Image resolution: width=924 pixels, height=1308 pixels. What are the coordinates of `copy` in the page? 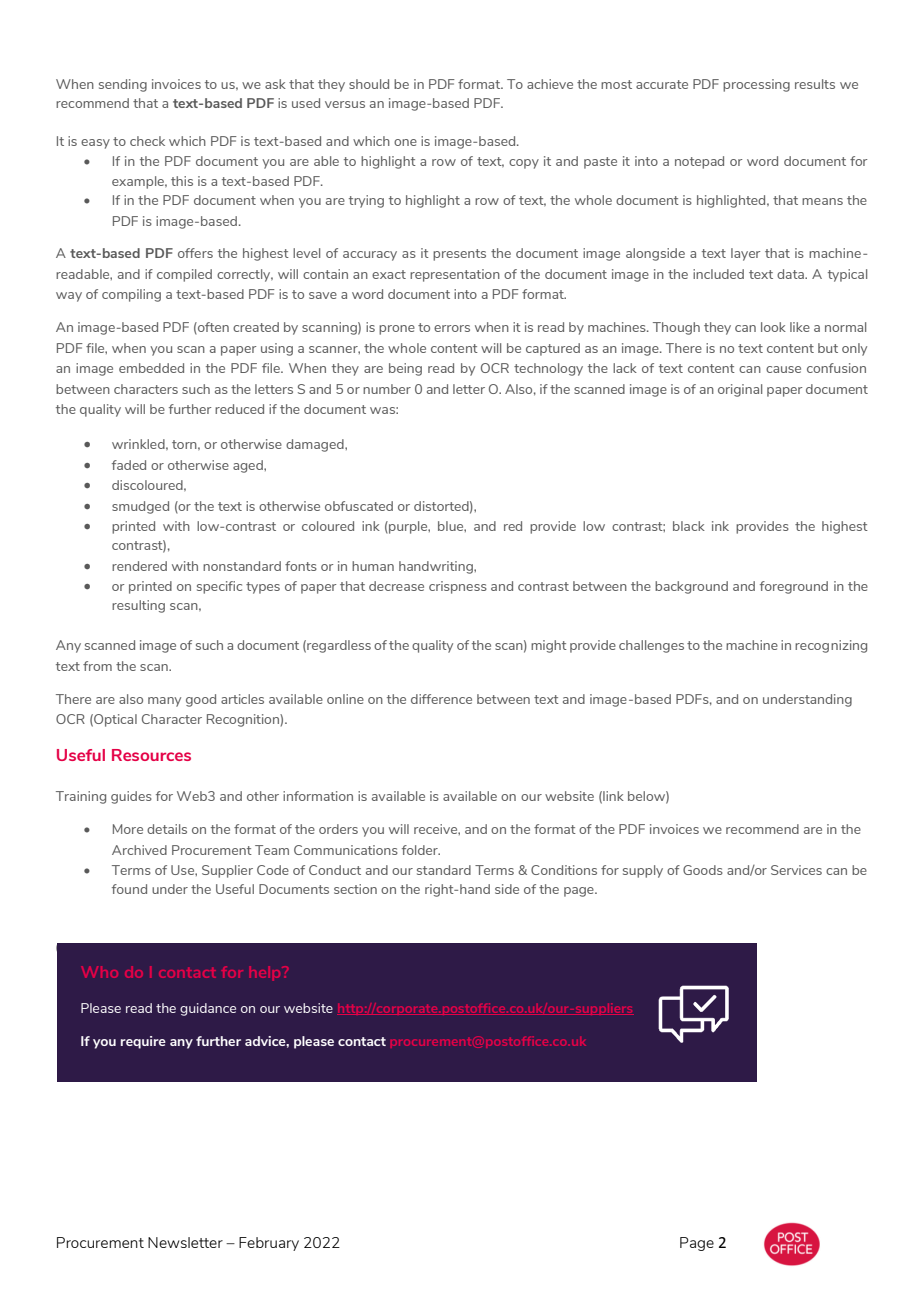 It's located at (524, 164).
